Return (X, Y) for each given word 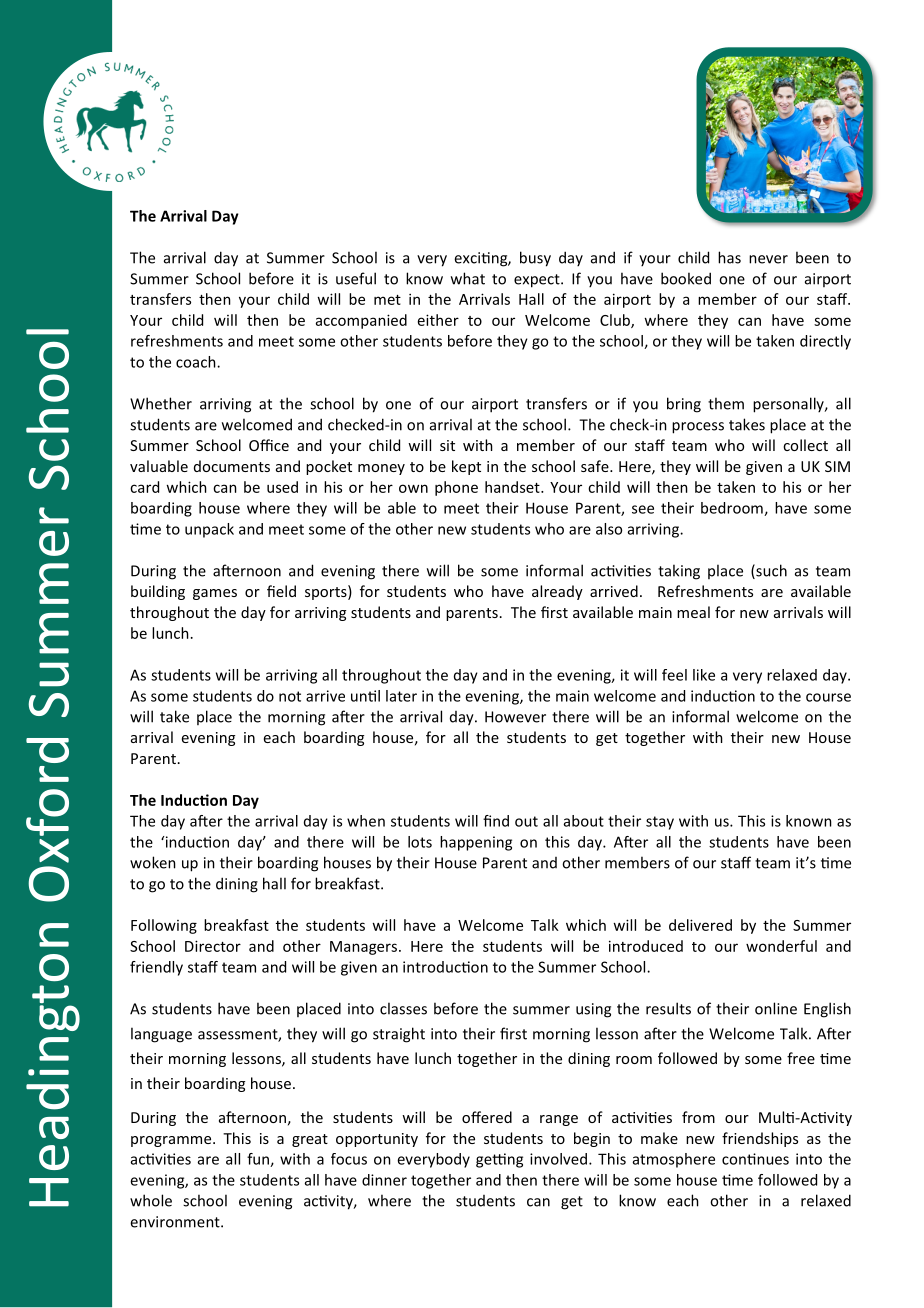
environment (176, 1222)
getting (499, 1160)
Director (213, 946)
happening (476, 843)
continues (755, 1159)
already (557, 592)
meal (693, 612)
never (768, 259)
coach (197, 362)
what (468, 278)
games (215, 594)
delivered (700, 925)
